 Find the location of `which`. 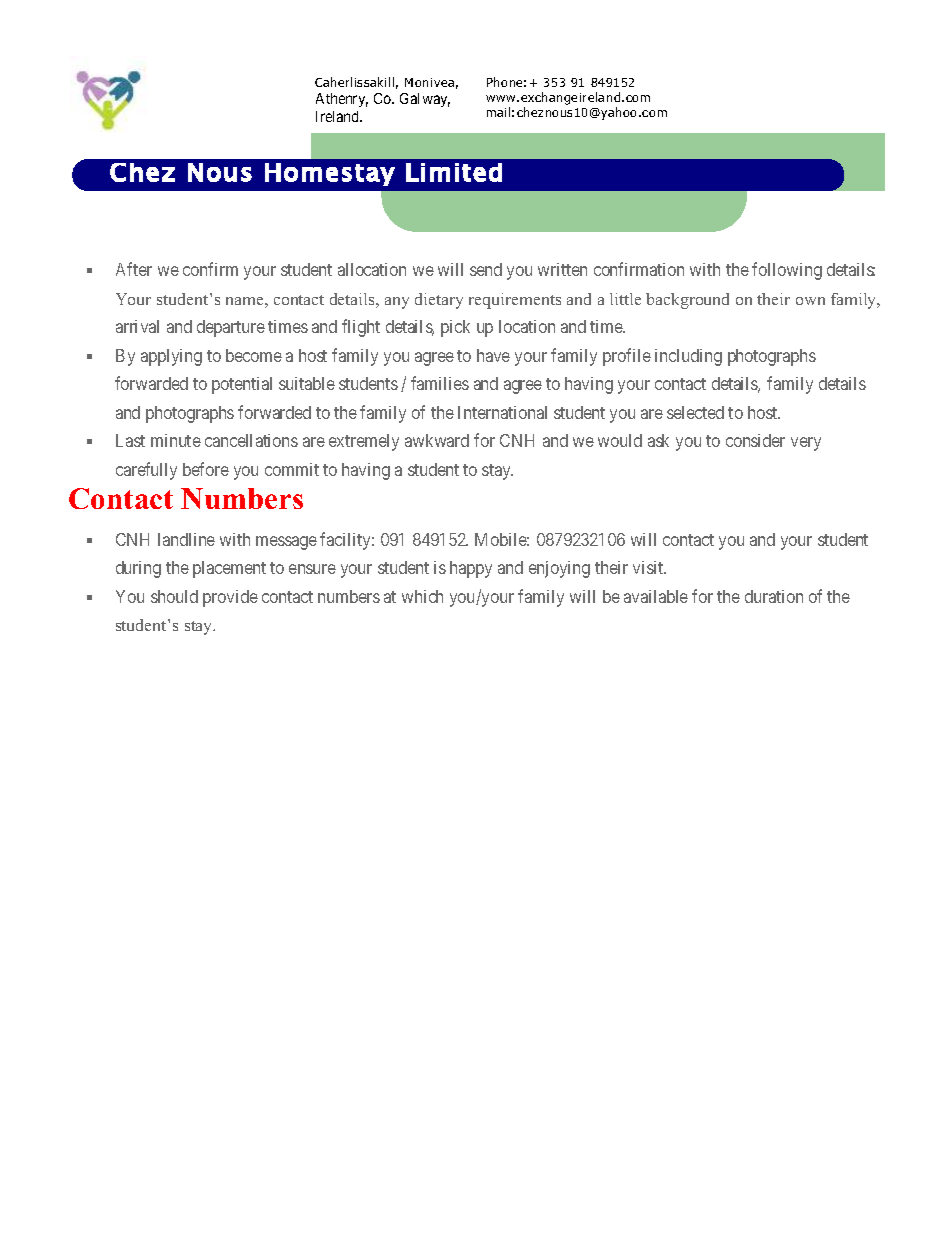

which is located at coordinates (422, 596).
